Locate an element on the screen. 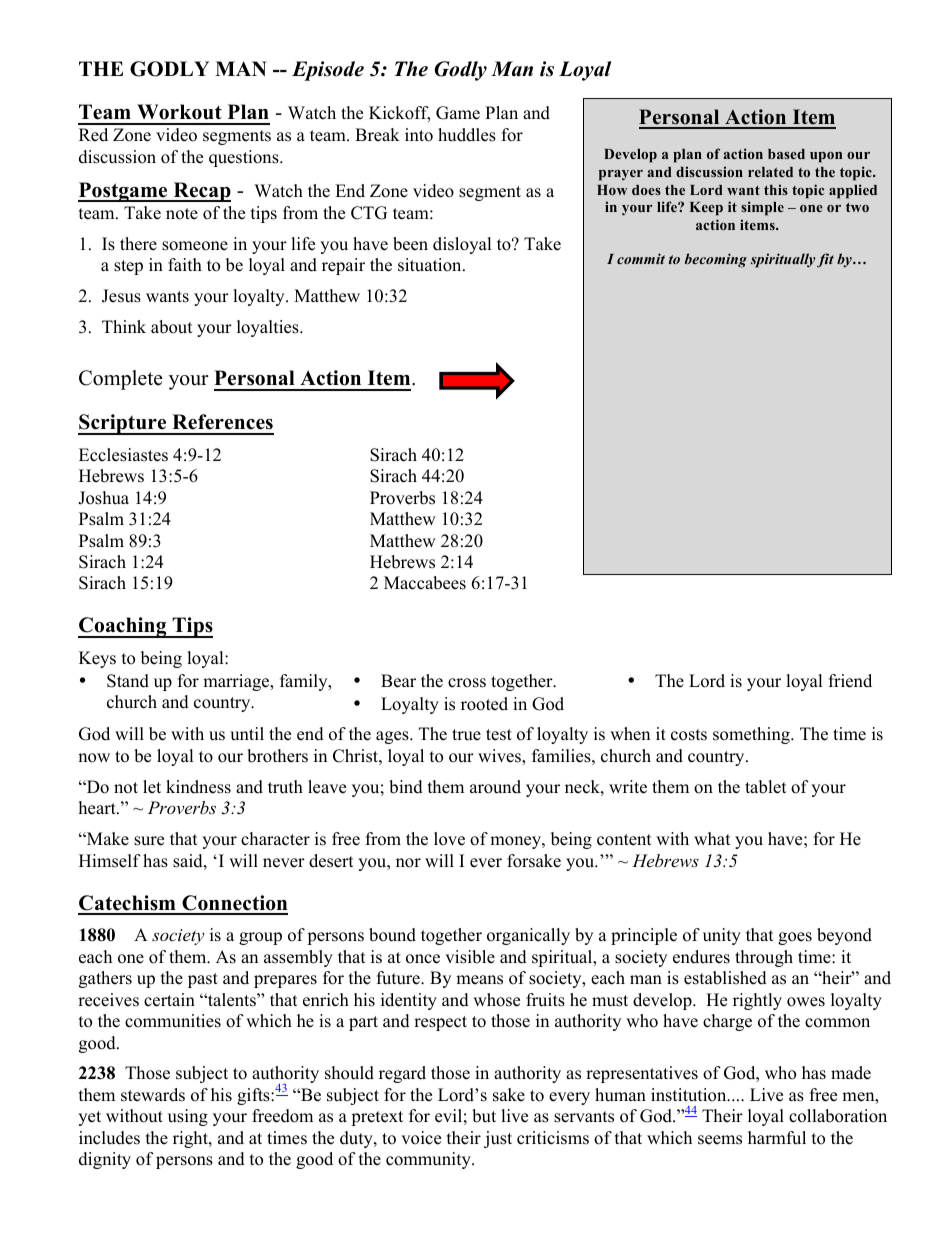 Image resolution: width=952 pixels, height=1233 pixels. Joshua is located at coordinates (103, 498).
